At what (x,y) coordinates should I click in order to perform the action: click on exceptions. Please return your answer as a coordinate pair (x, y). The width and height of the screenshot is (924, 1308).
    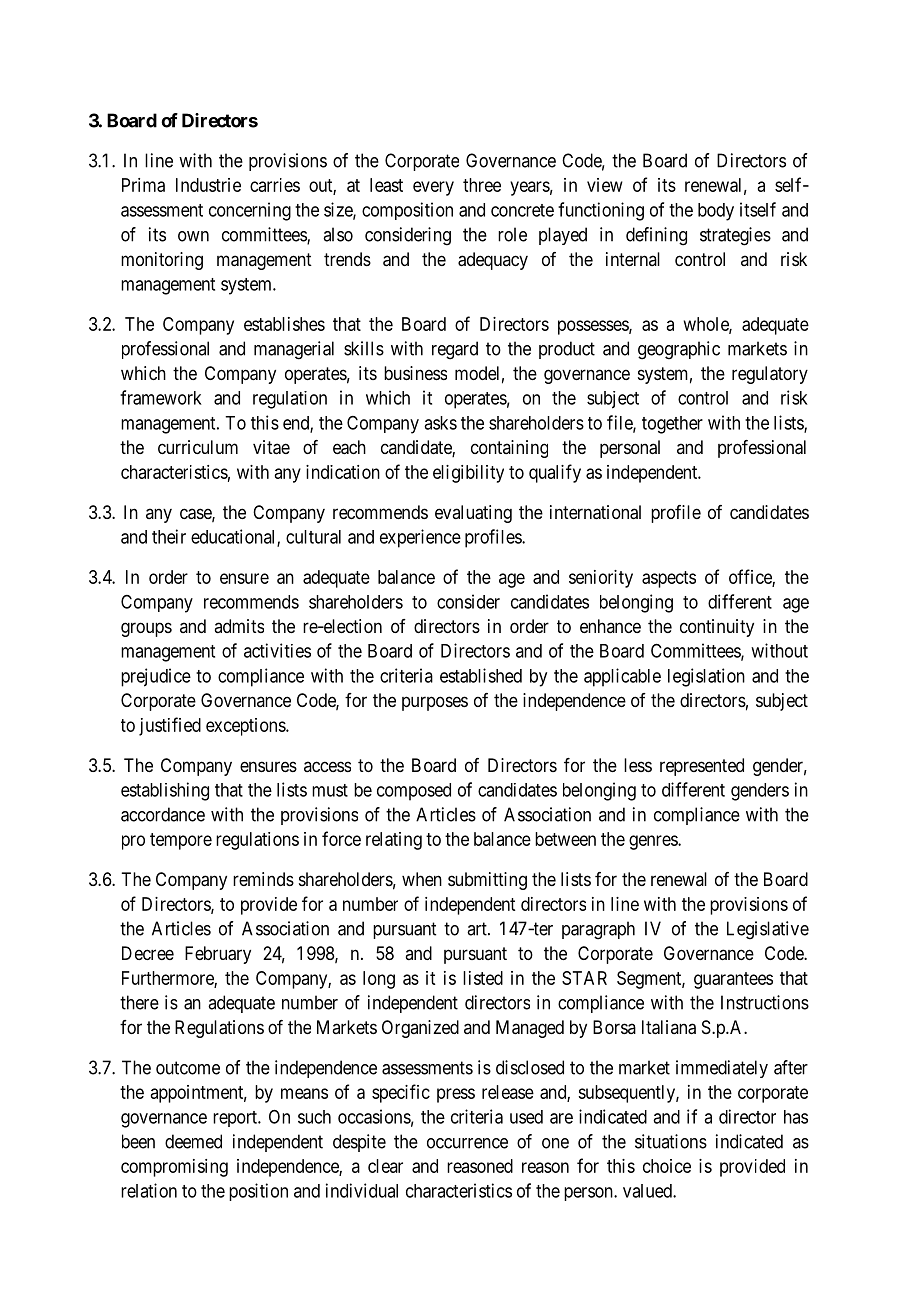
    Looking at the image, I should click on (246, 727).
